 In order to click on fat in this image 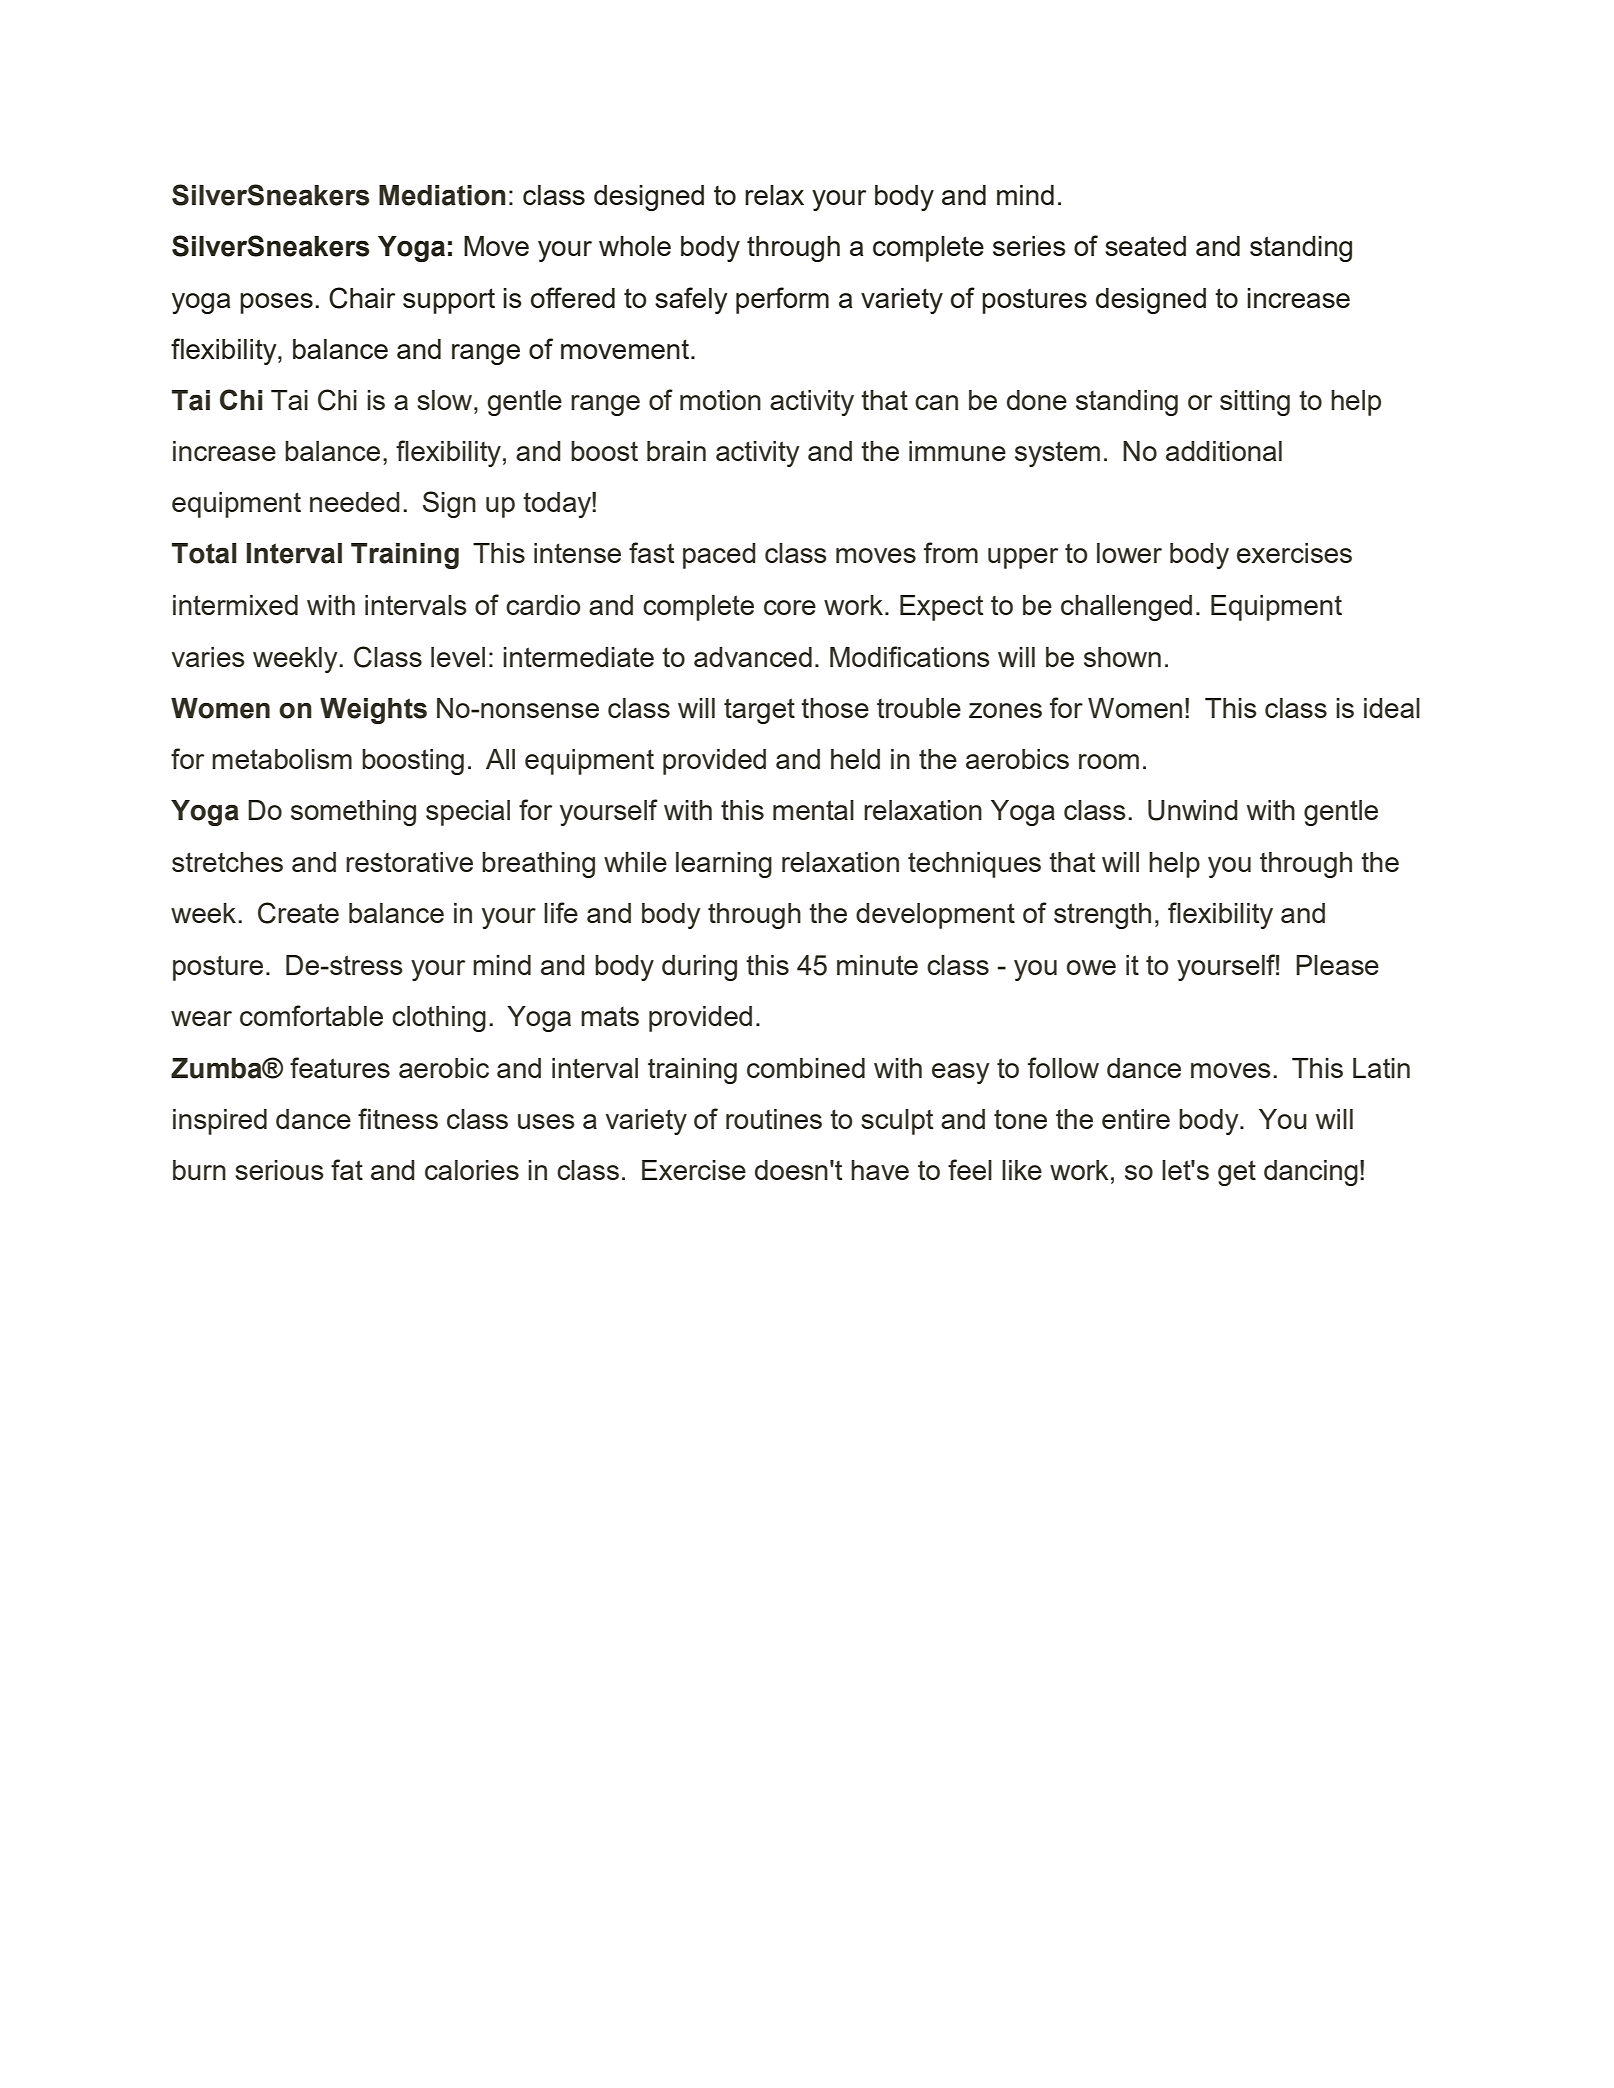, I will do `click(347, 1169)`.
